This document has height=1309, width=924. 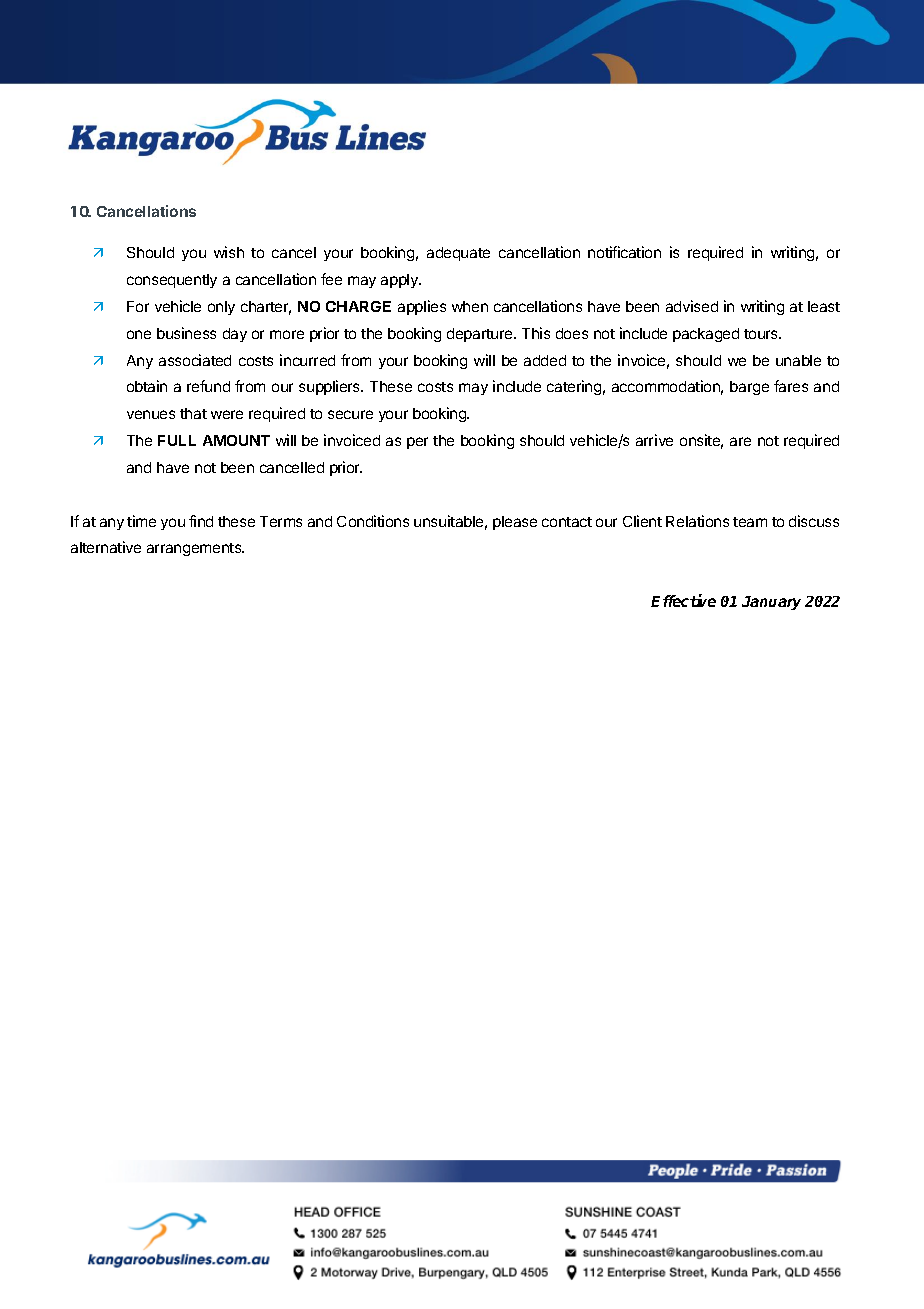 What do you see at coordinates (458, 254) in the document?
I see `adequate` at bounding box center [458, 254].
